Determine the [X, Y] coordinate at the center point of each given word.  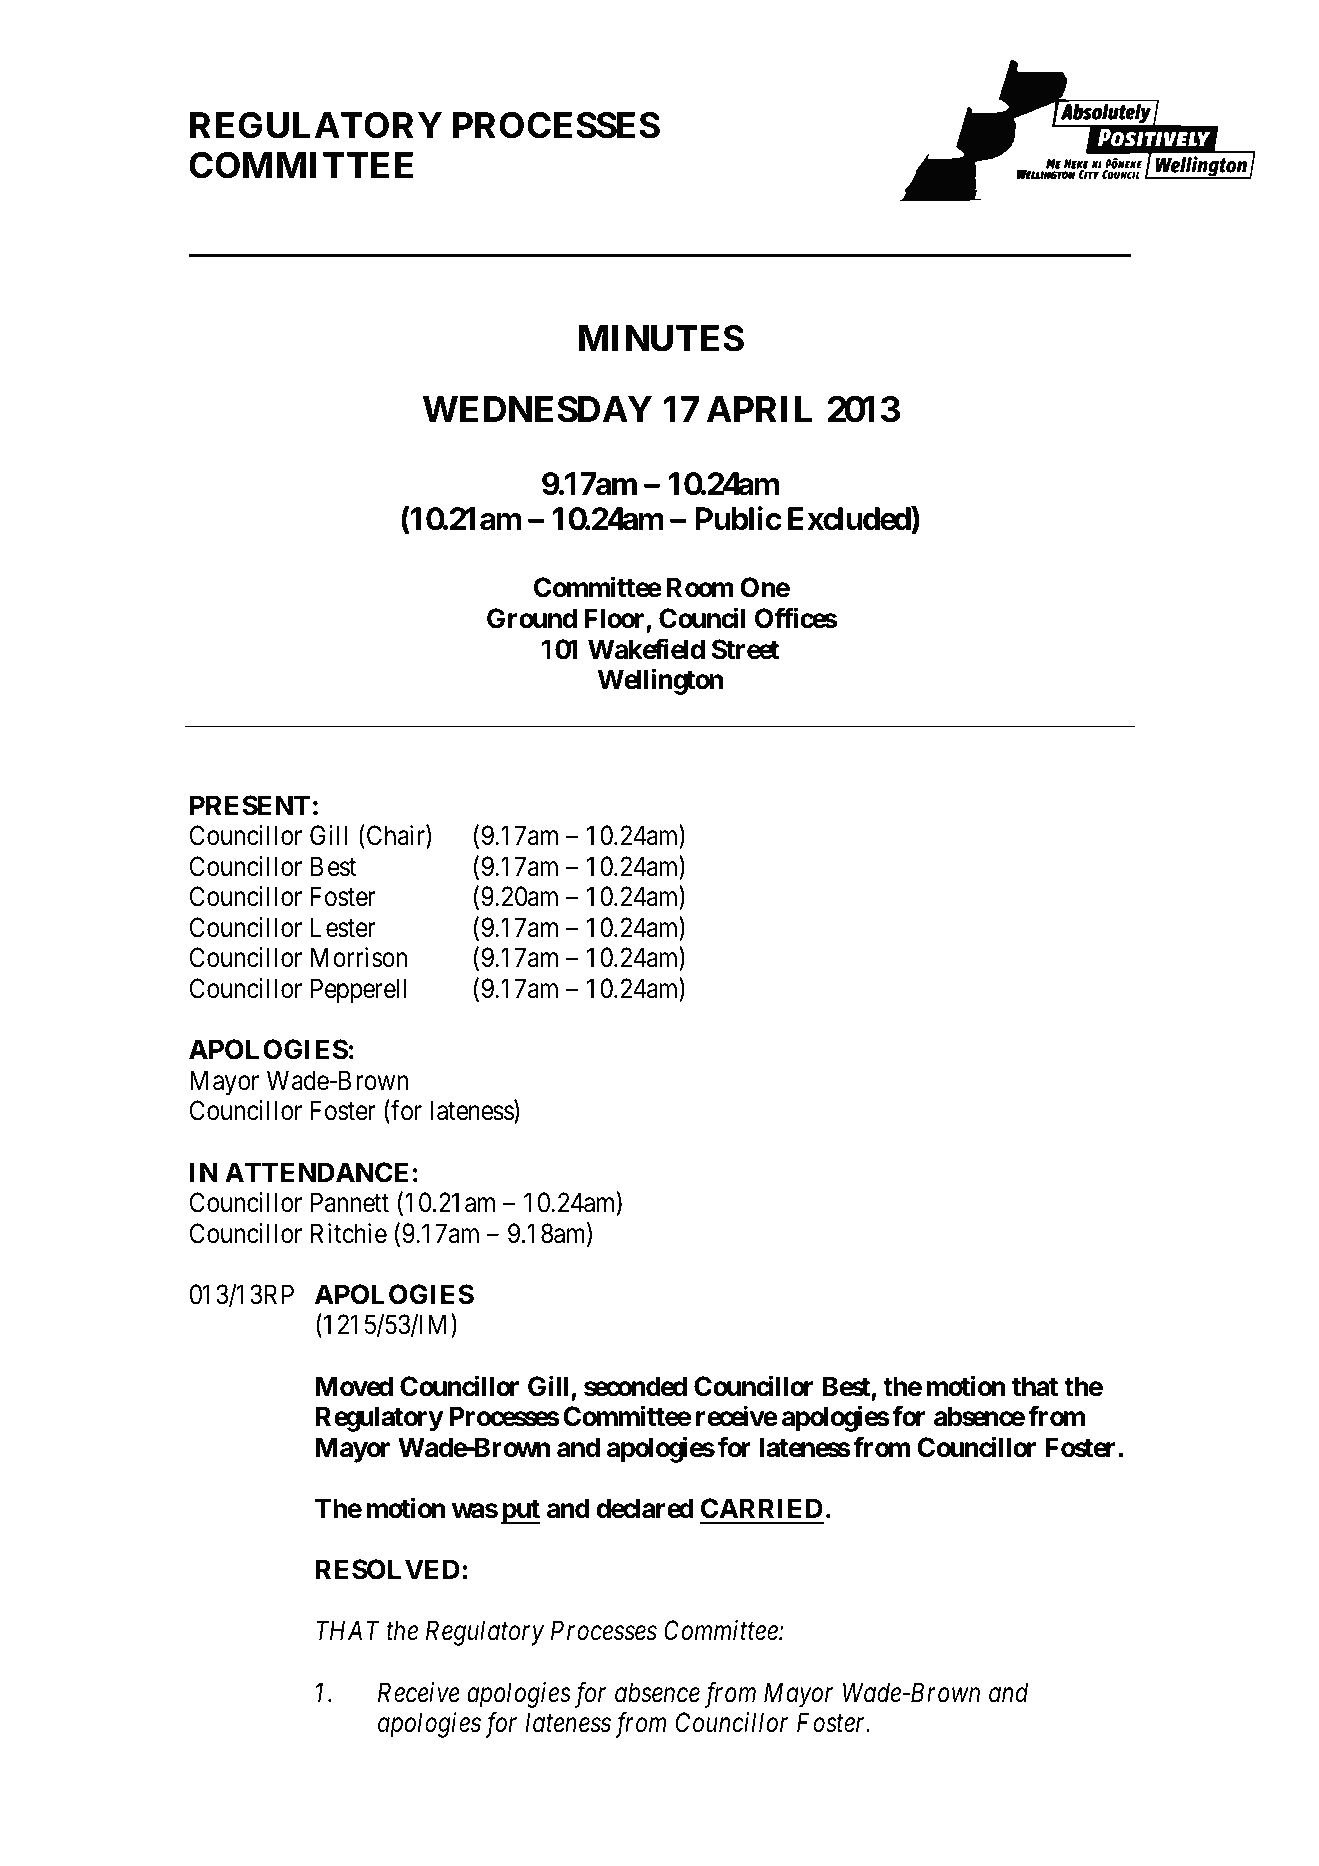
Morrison [359, 957]
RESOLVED [388, 1569]
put [520, 1512]
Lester [343, 927]
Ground [532, 618]
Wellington [660, 682]
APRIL [759, 409]
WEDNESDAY [537, 409]
